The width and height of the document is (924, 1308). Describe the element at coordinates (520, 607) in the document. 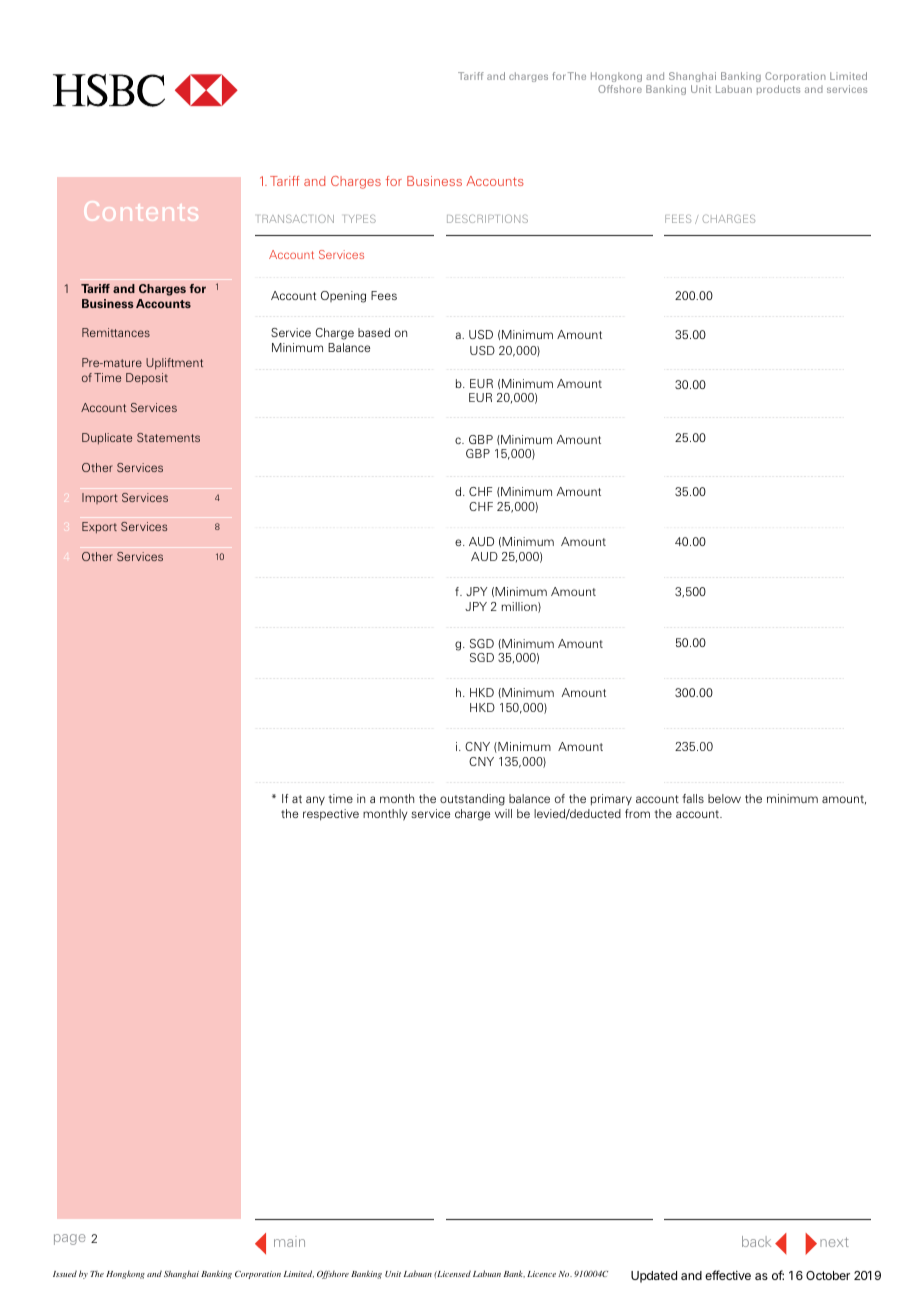

I see `million` at that location.
